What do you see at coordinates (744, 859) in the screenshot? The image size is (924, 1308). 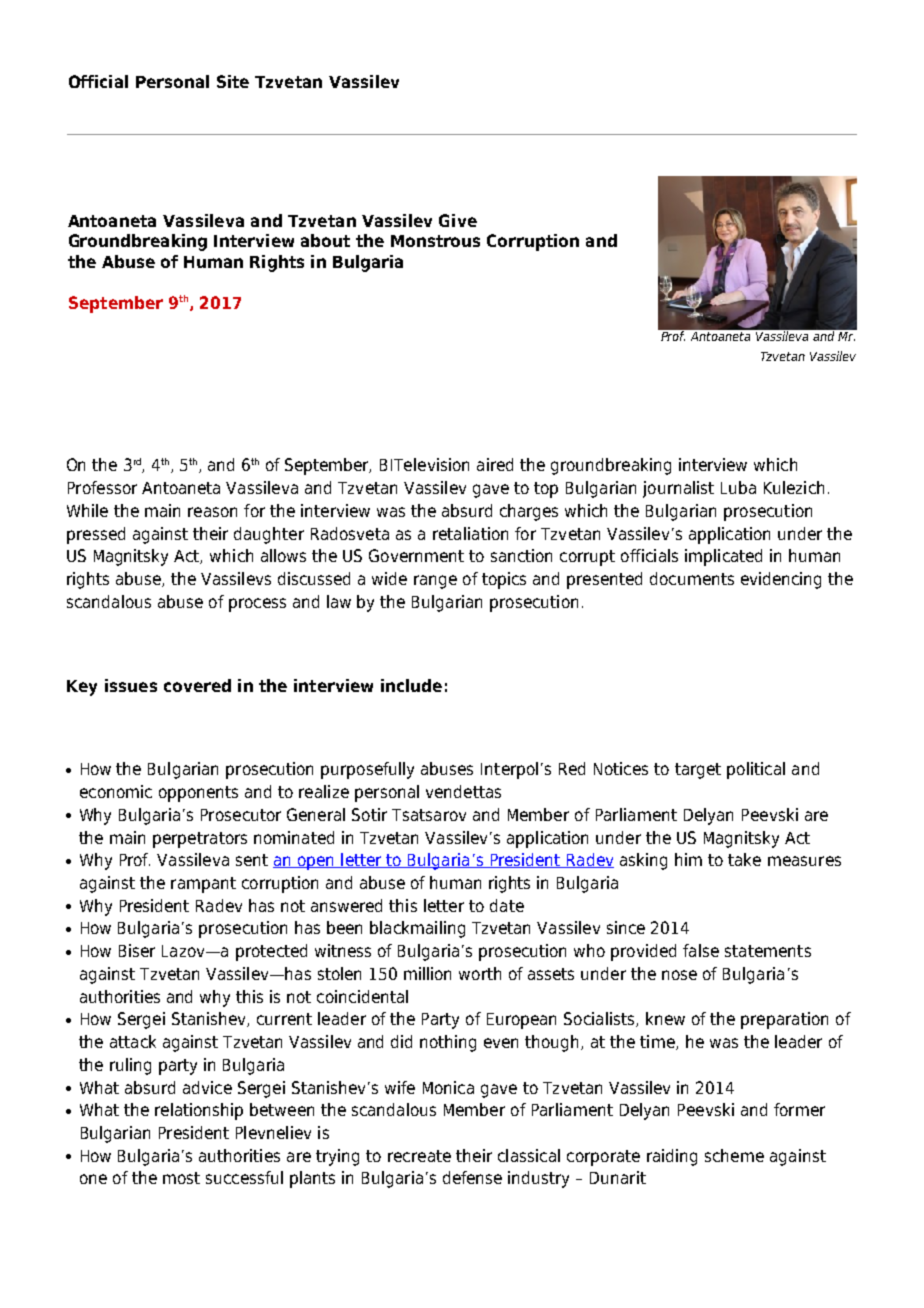 I see `take` at bounding box center [744, 859].
